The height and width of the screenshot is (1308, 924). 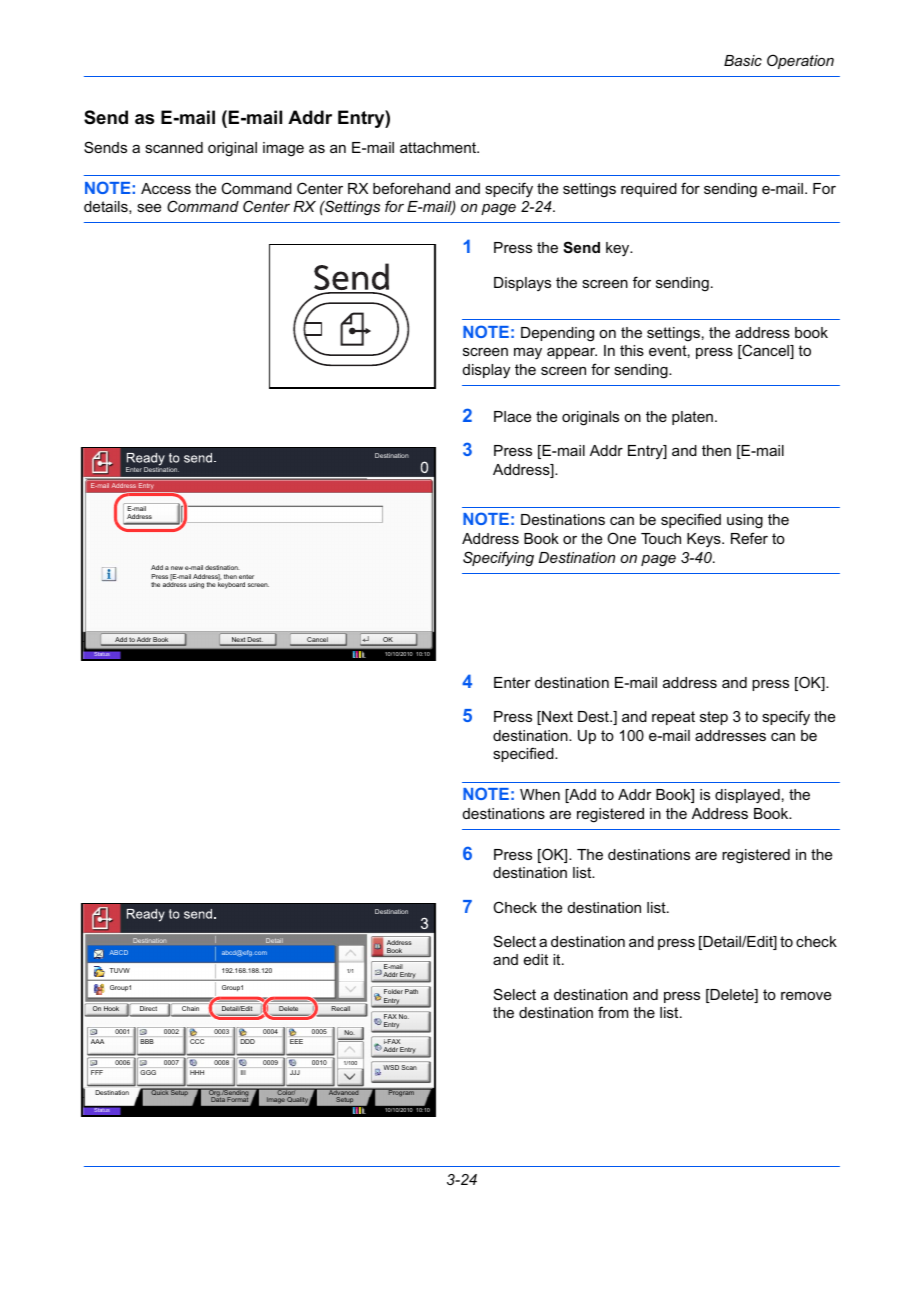 What do you see at coordinates (231, 584) in the screenshot?
I see `keyboard` at bounding box center [231, 584].
